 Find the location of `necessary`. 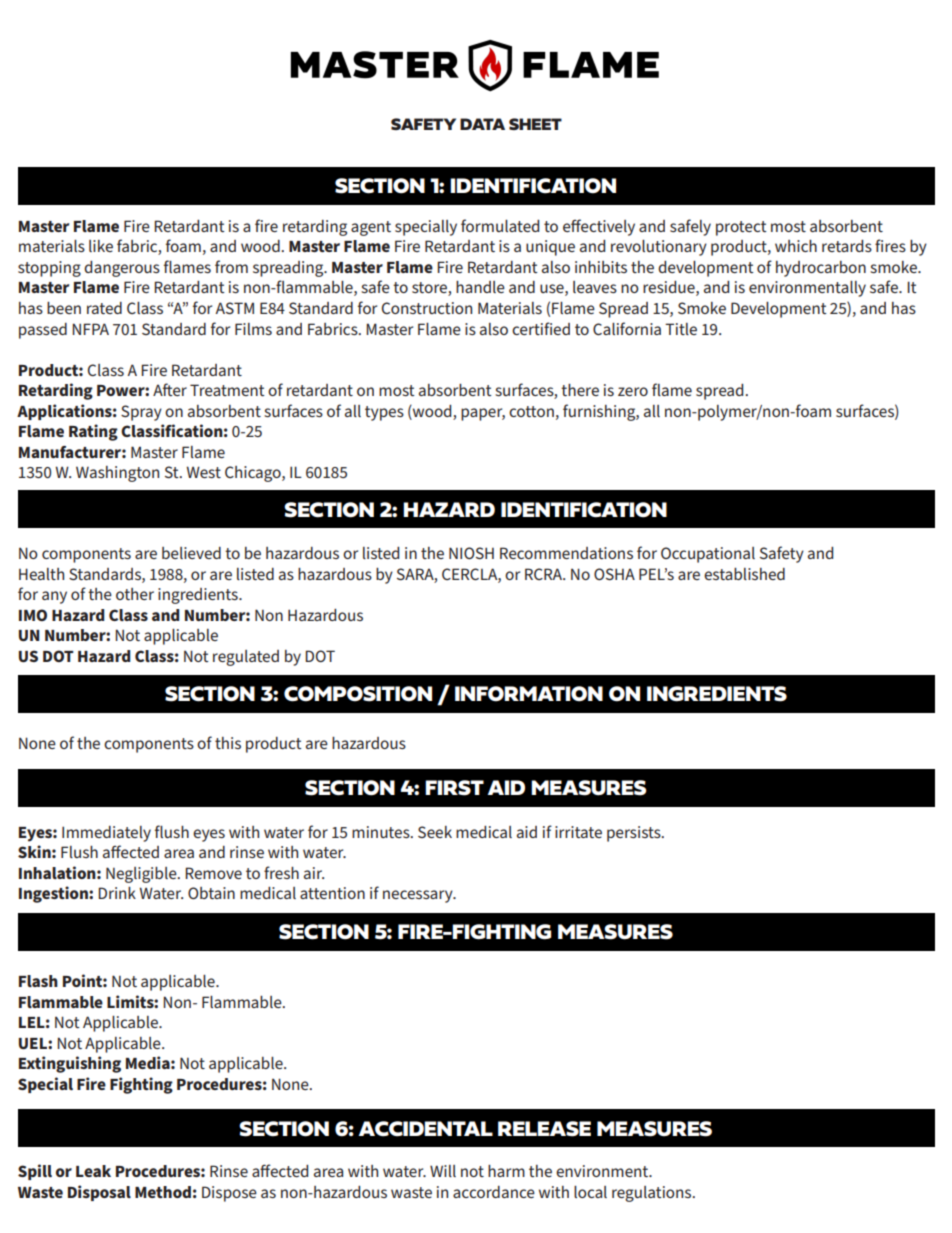

necessary is located at coordinates (419, 896).
